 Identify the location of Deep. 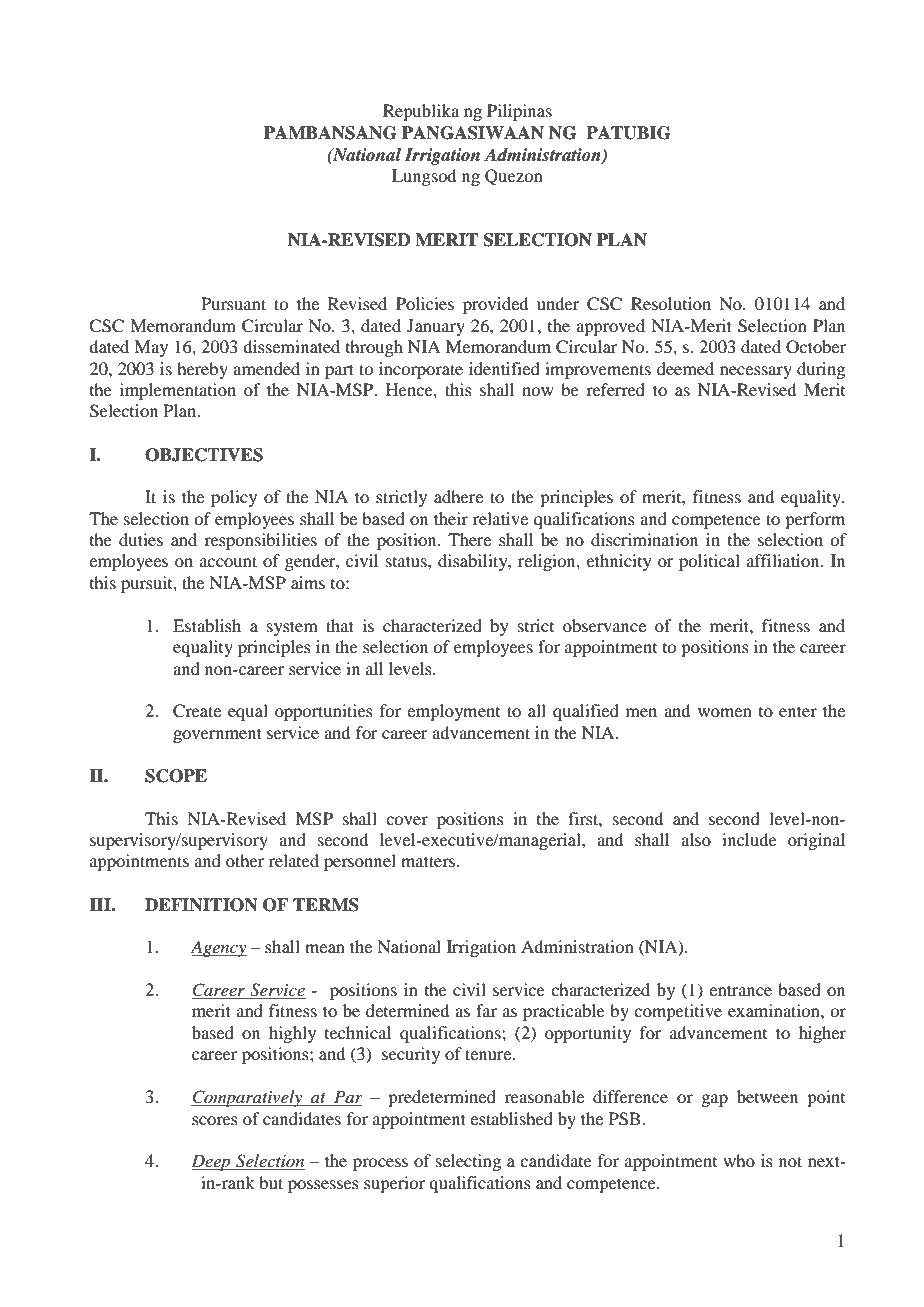
(212, 1162).
